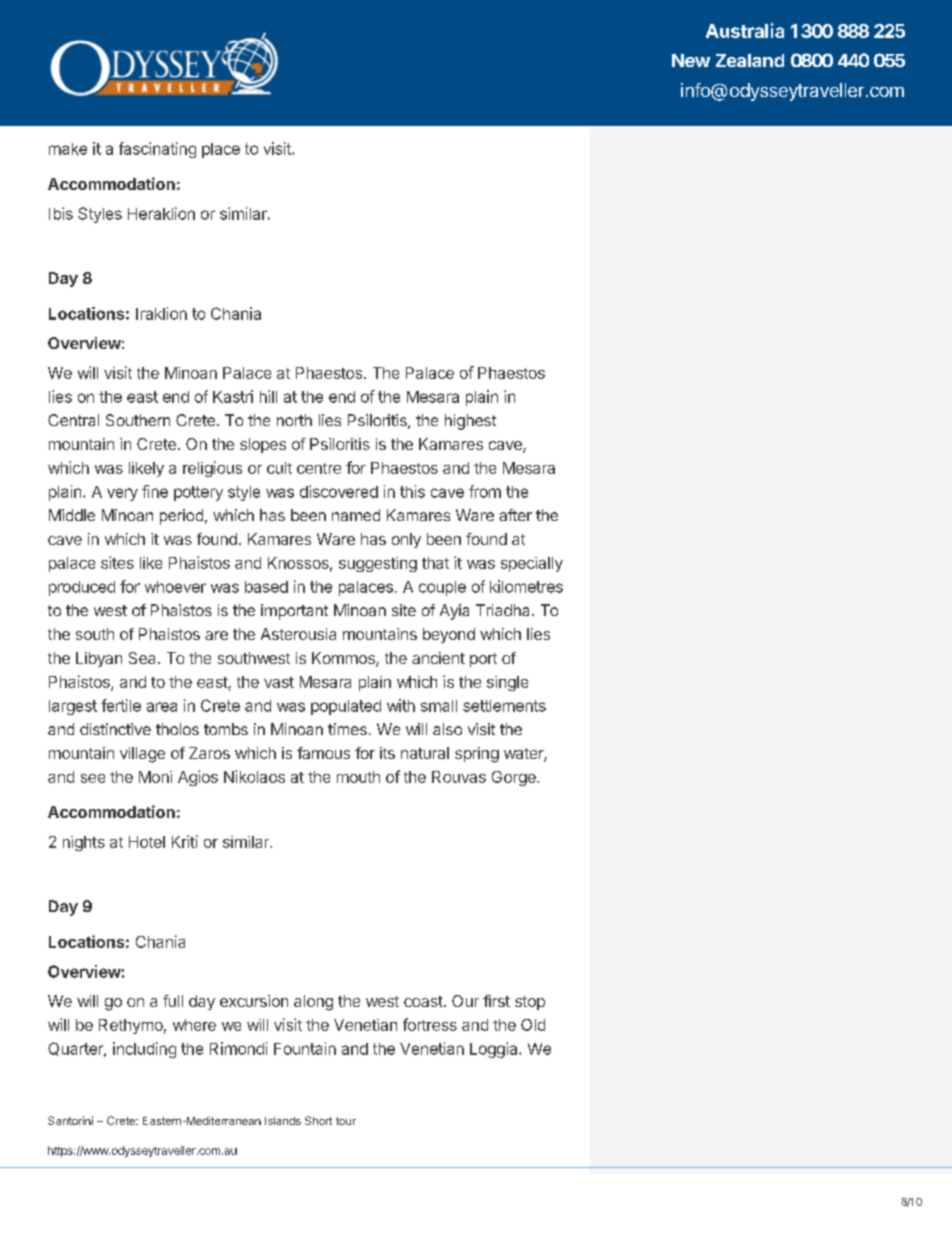 This page has height=1233, width=952. I want to click on fascinating, so click(157, 150).
